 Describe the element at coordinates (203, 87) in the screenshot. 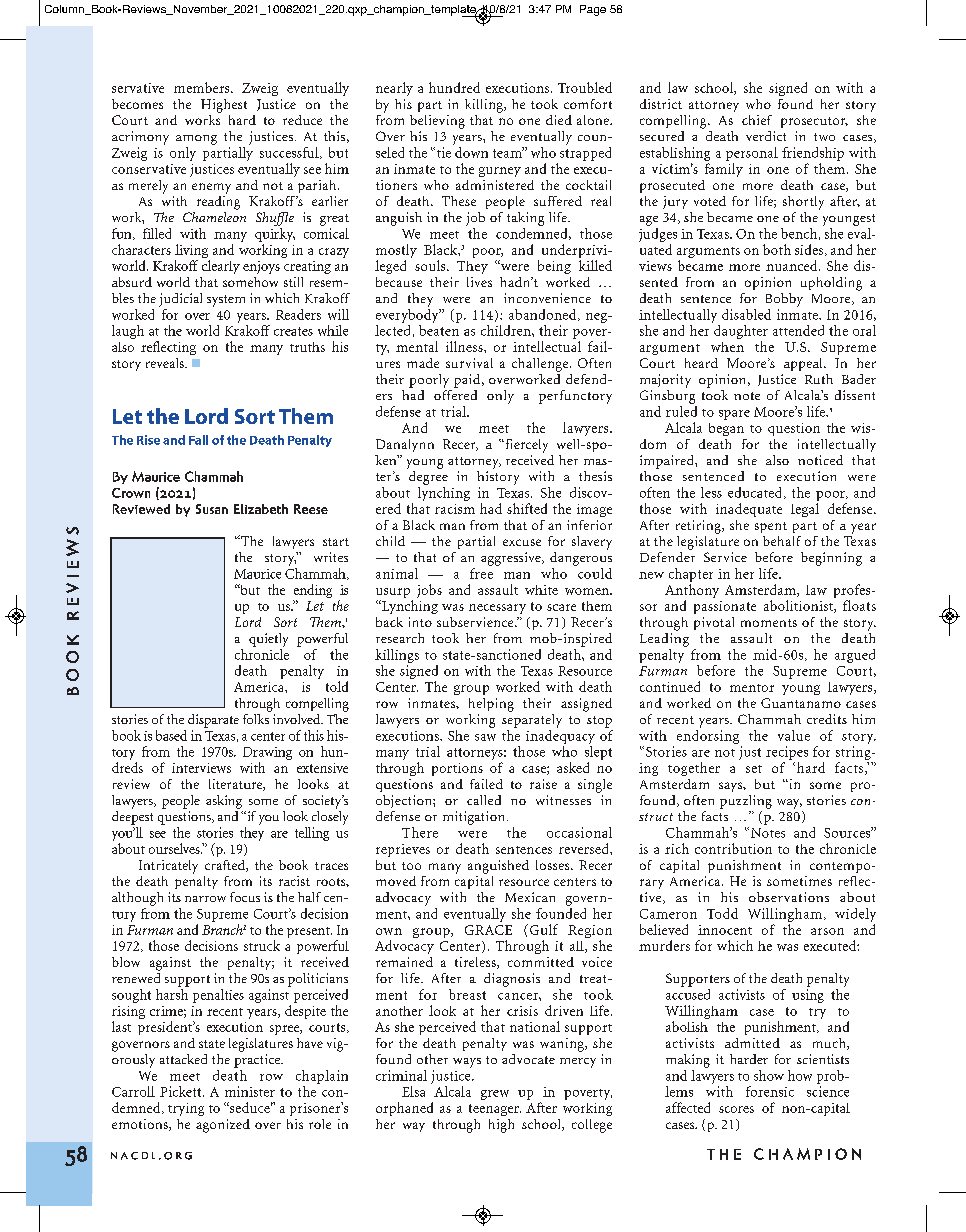

I see `members` at that location.
